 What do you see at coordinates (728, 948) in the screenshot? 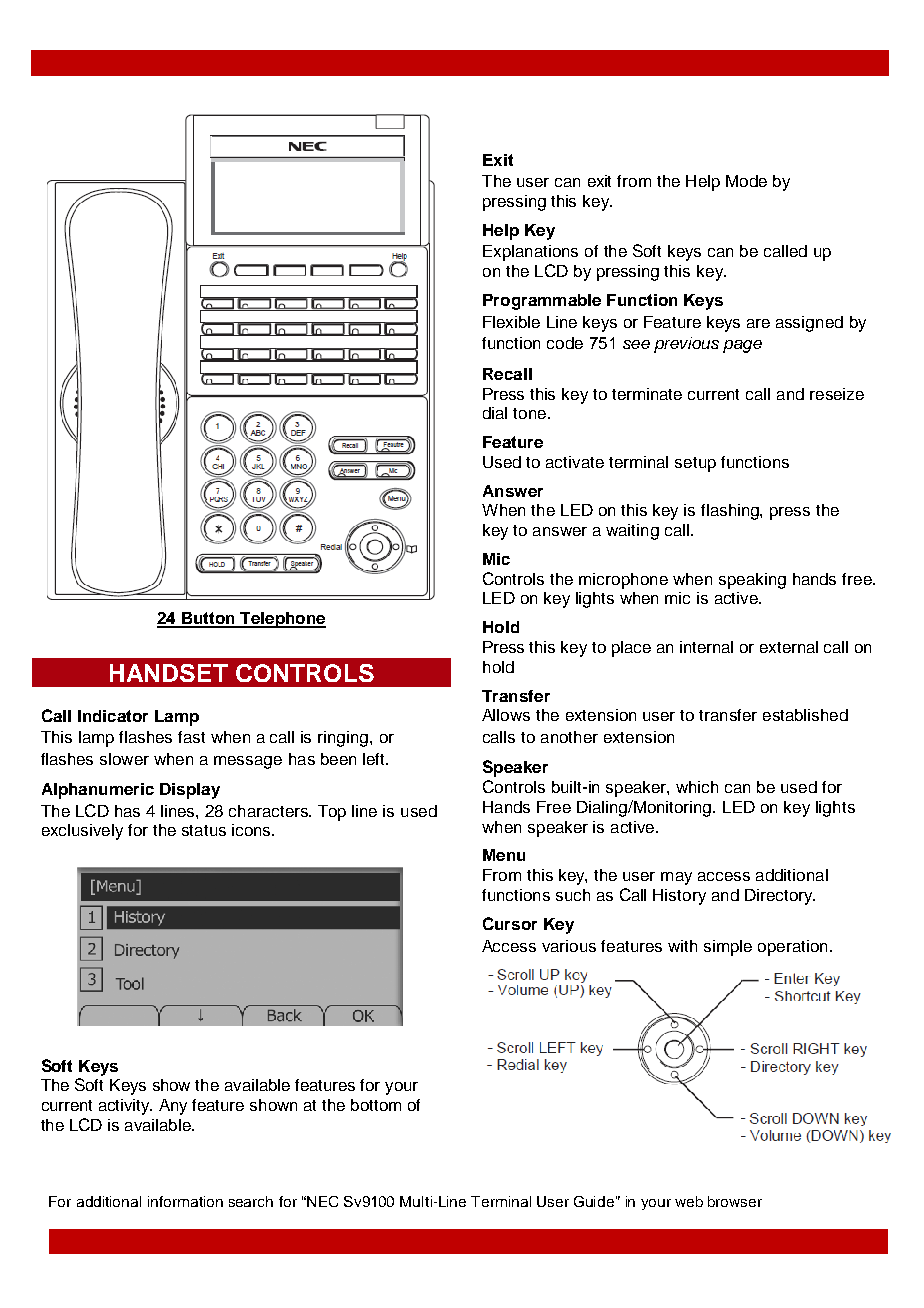
I see `simple` at bounding box center [728, 948].
